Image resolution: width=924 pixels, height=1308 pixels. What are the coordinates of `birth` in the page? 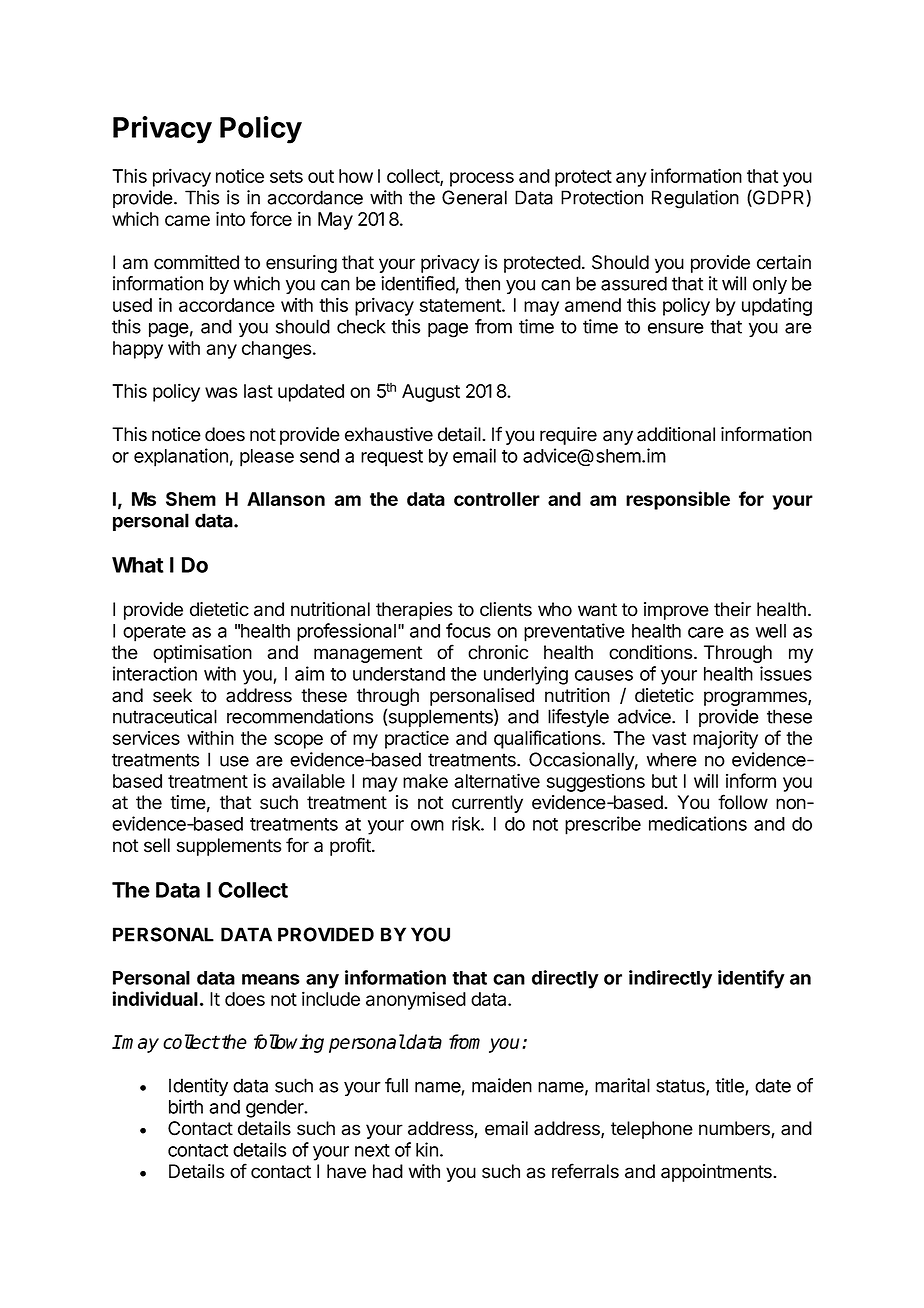 It's located at (186, 1106).
